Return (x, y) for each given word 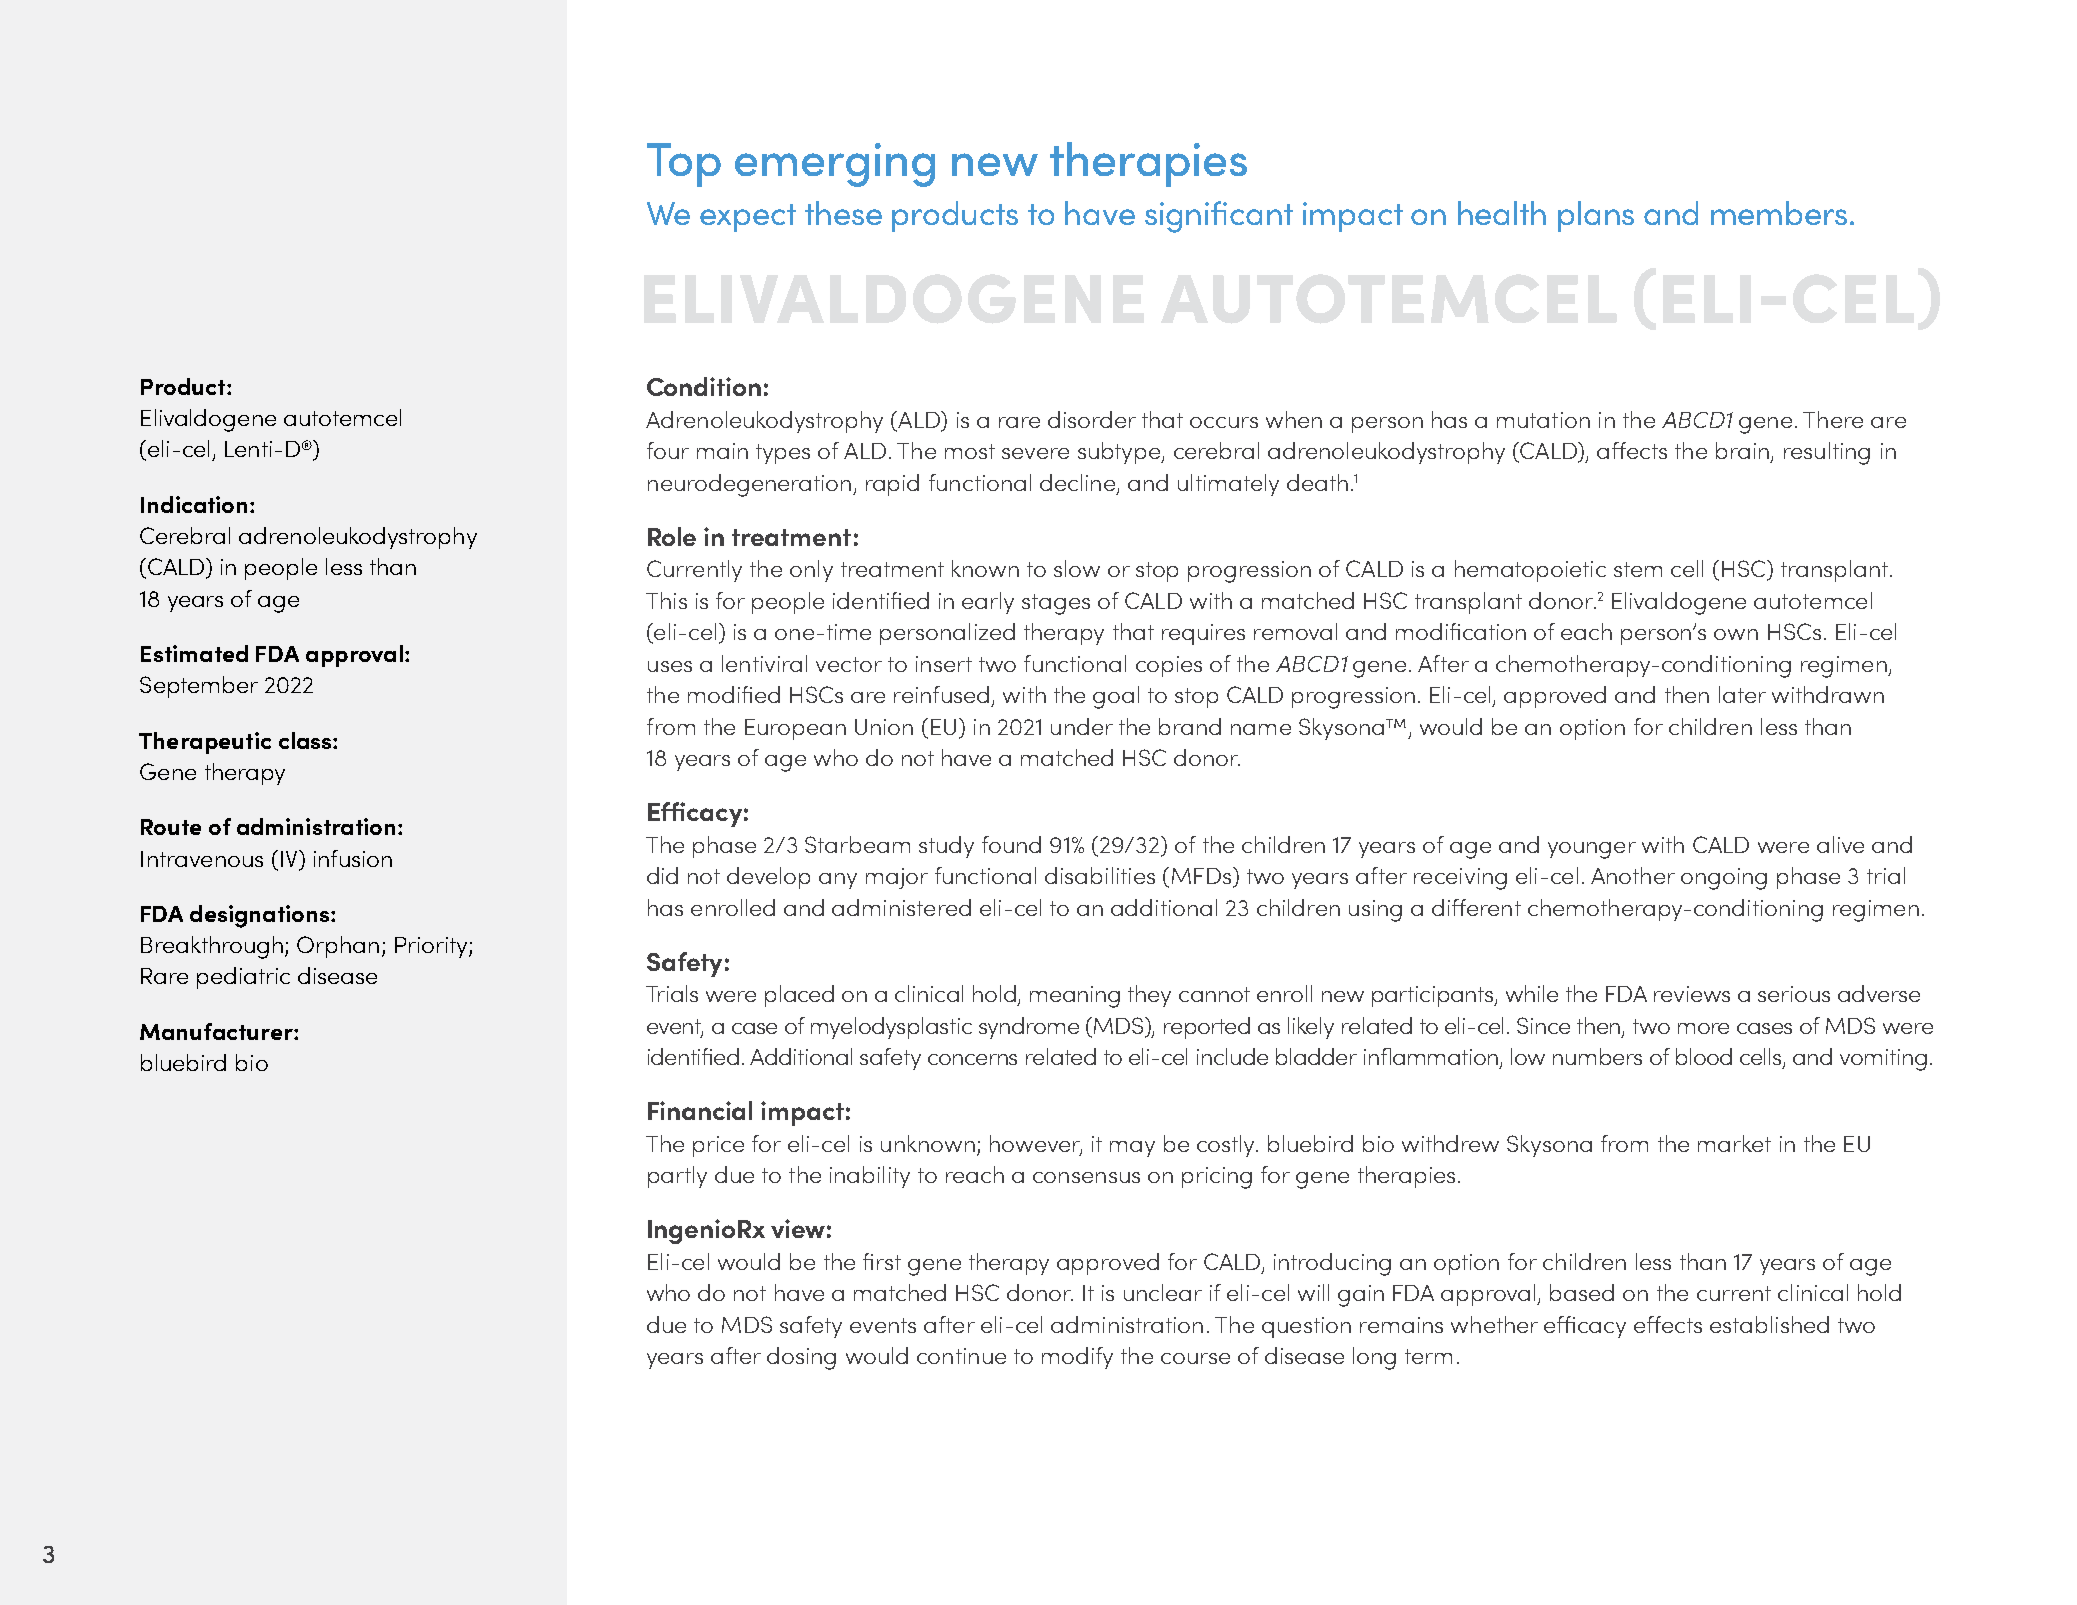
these (843, 213)
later (1742, 694)
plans (1596, 216)
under (1082, 726)
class (306, 740)
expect (748, 218)
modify (1077, 1358)
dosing (801, 1358)
